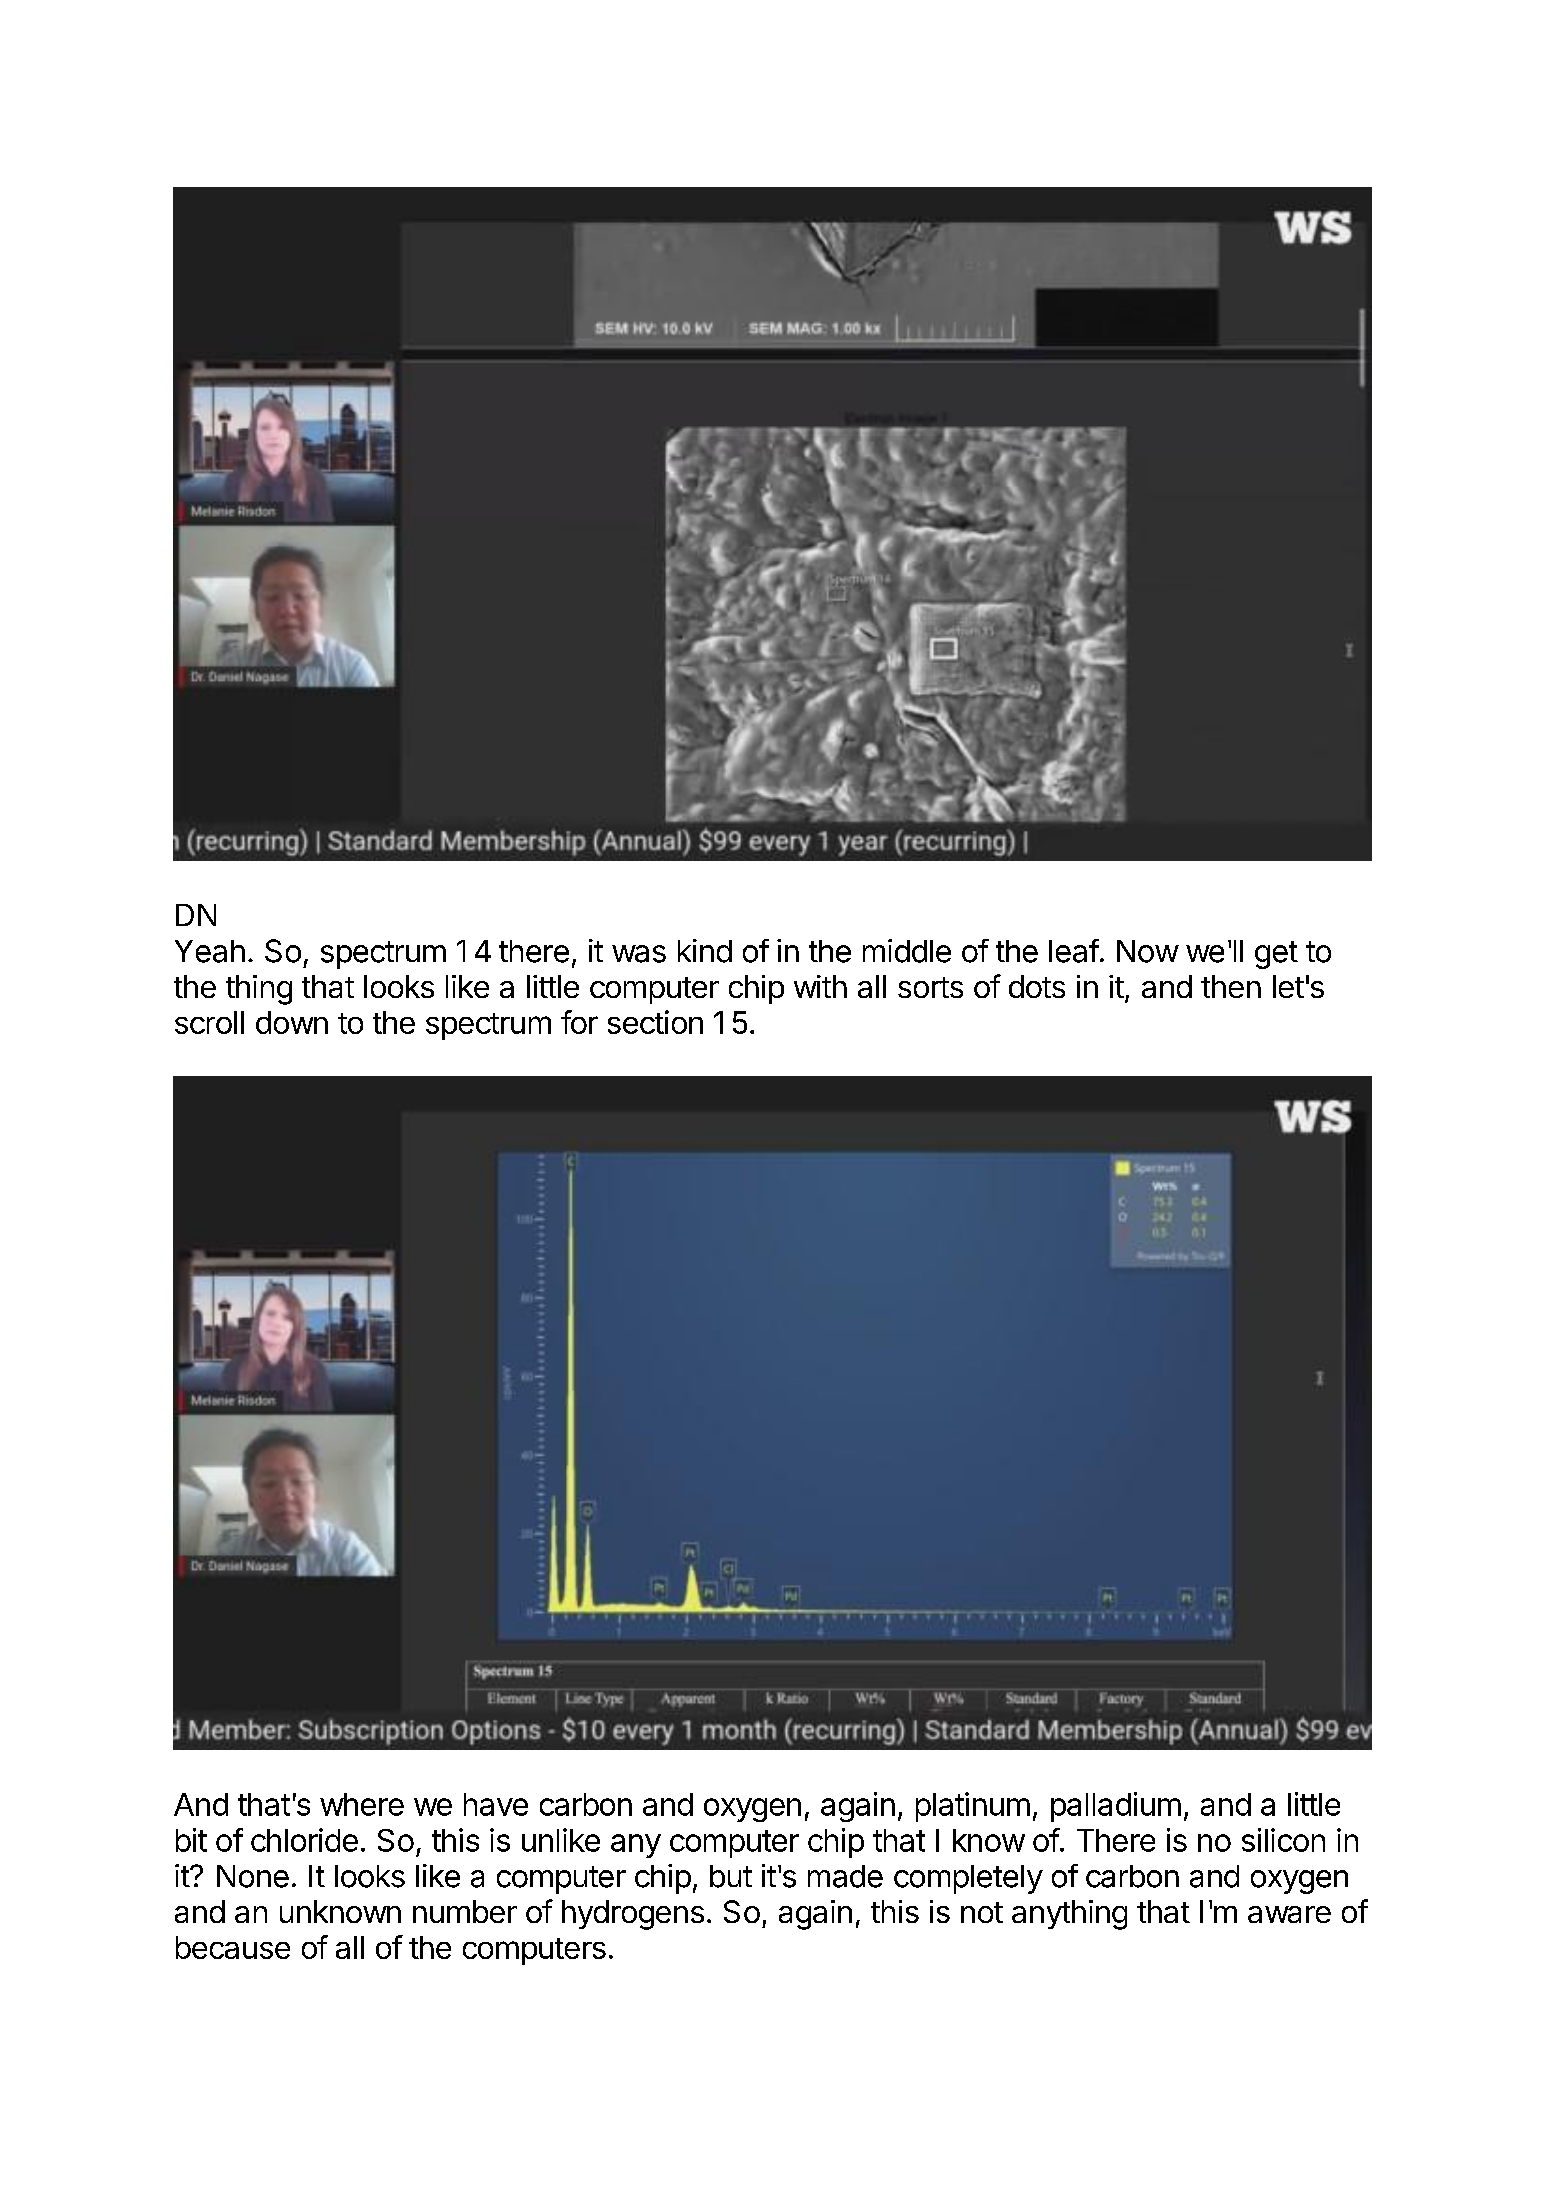 The height and width of the screenshot is (2185, 1545). I want to click on platinum, so click(973, 1807).
